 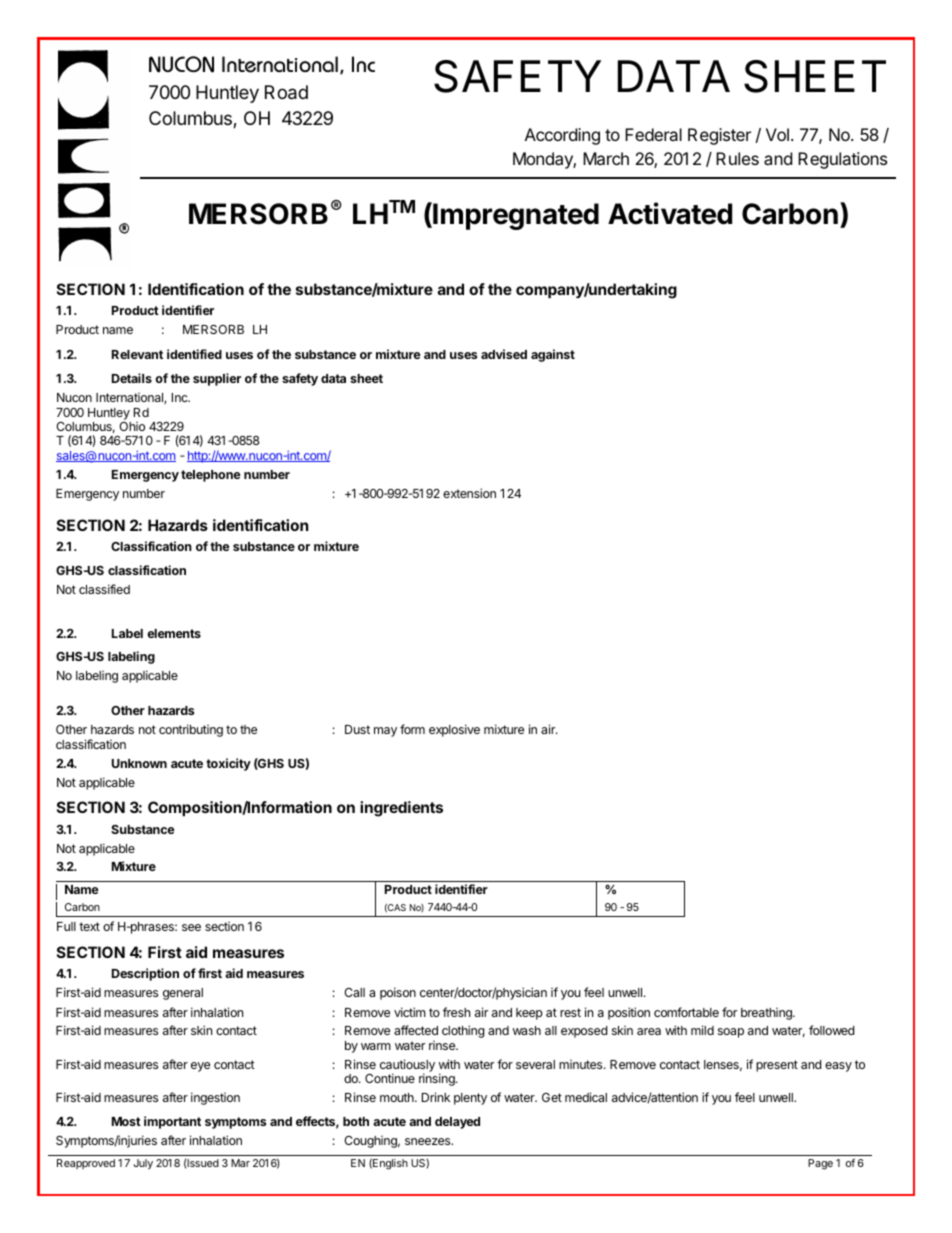 What do you see at coordinates (172, 1122) in the page?
I see `important` at bounding box center [172, 1122].
